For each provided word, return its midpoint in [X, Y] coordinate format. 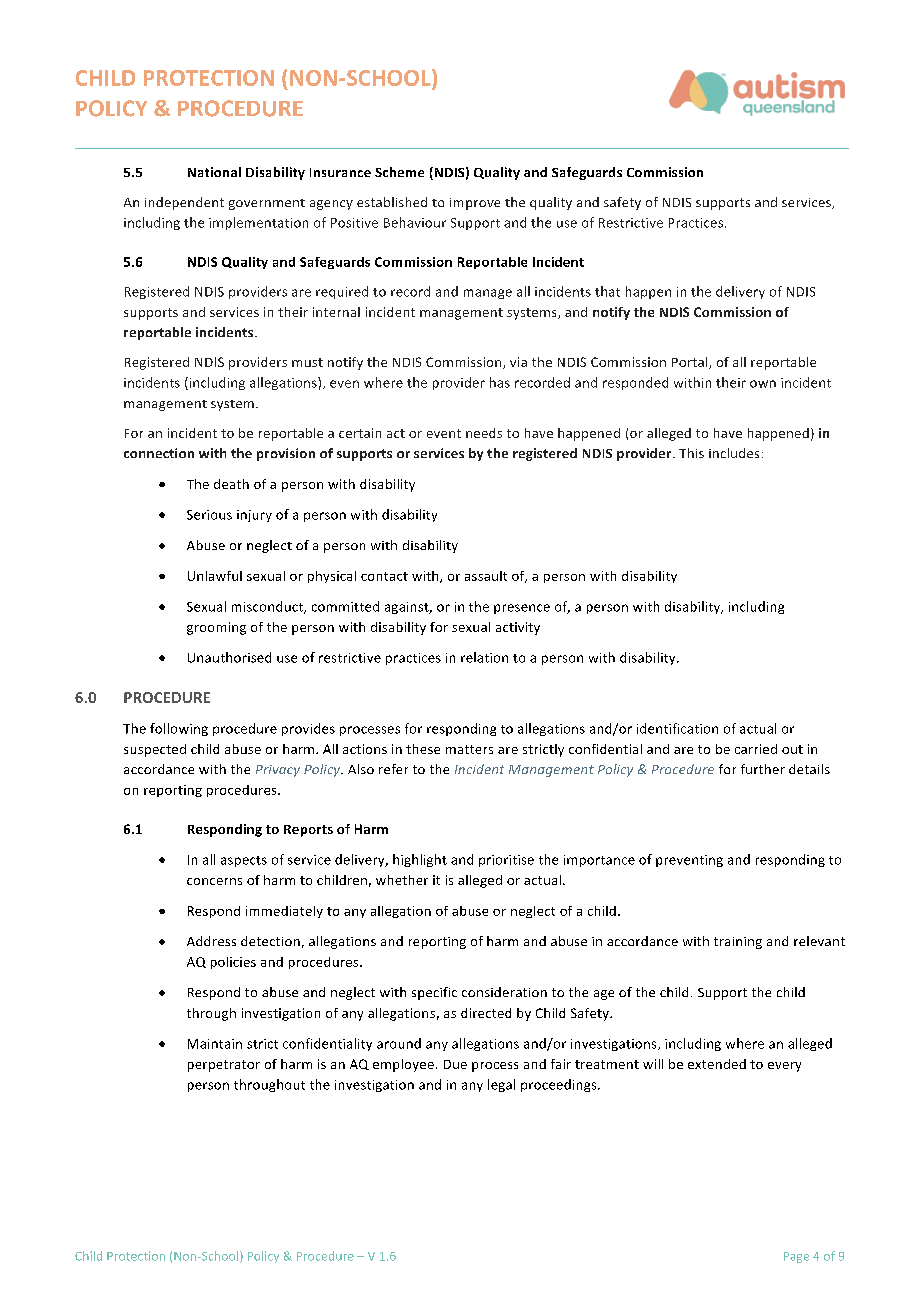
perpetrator [224, 1066]
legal [501, 1085]
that [607, 291]
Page [796, 1257]
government [267, 204]
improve [475, 204]
